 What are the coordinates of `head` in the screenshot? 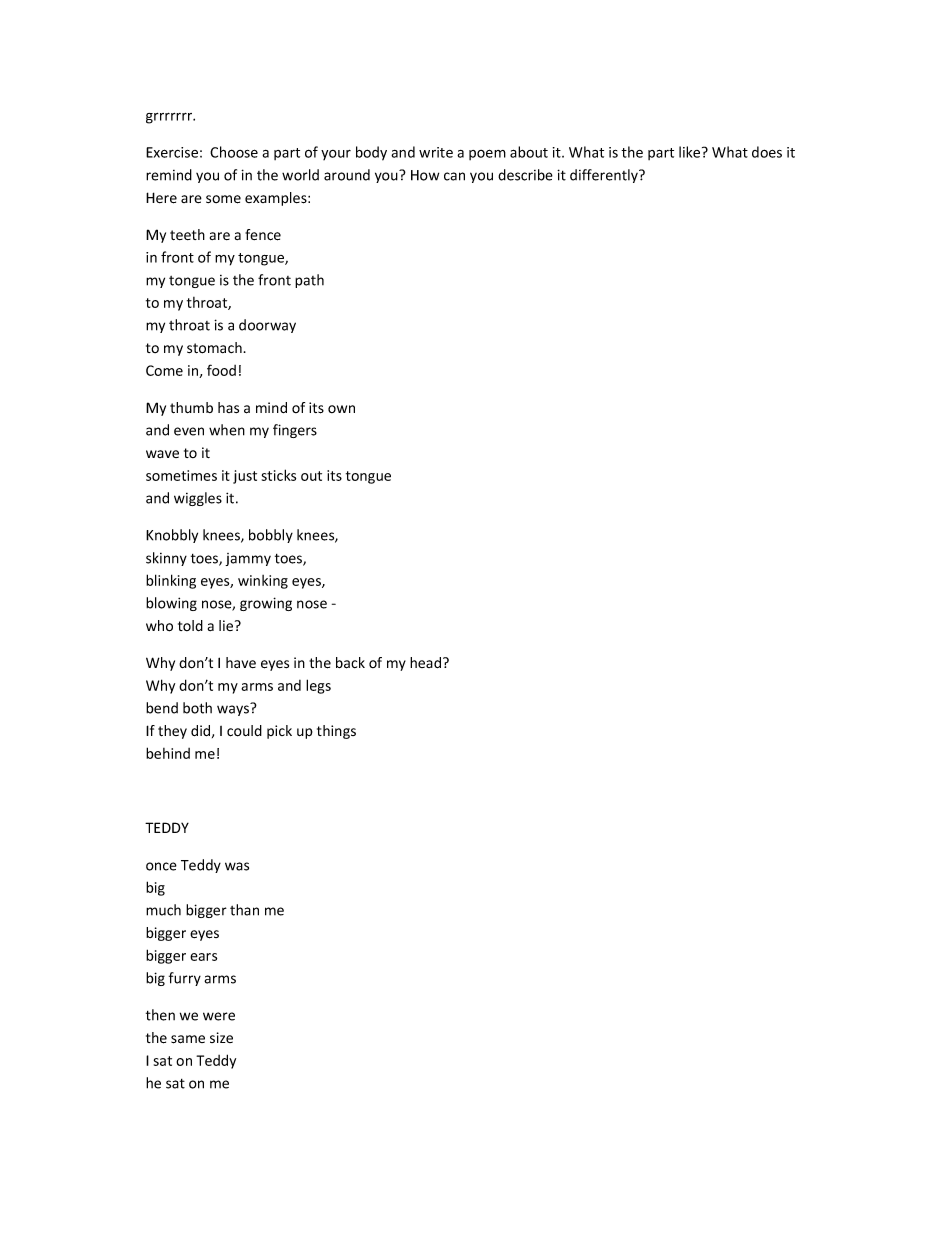 It's located at (427, 662).
